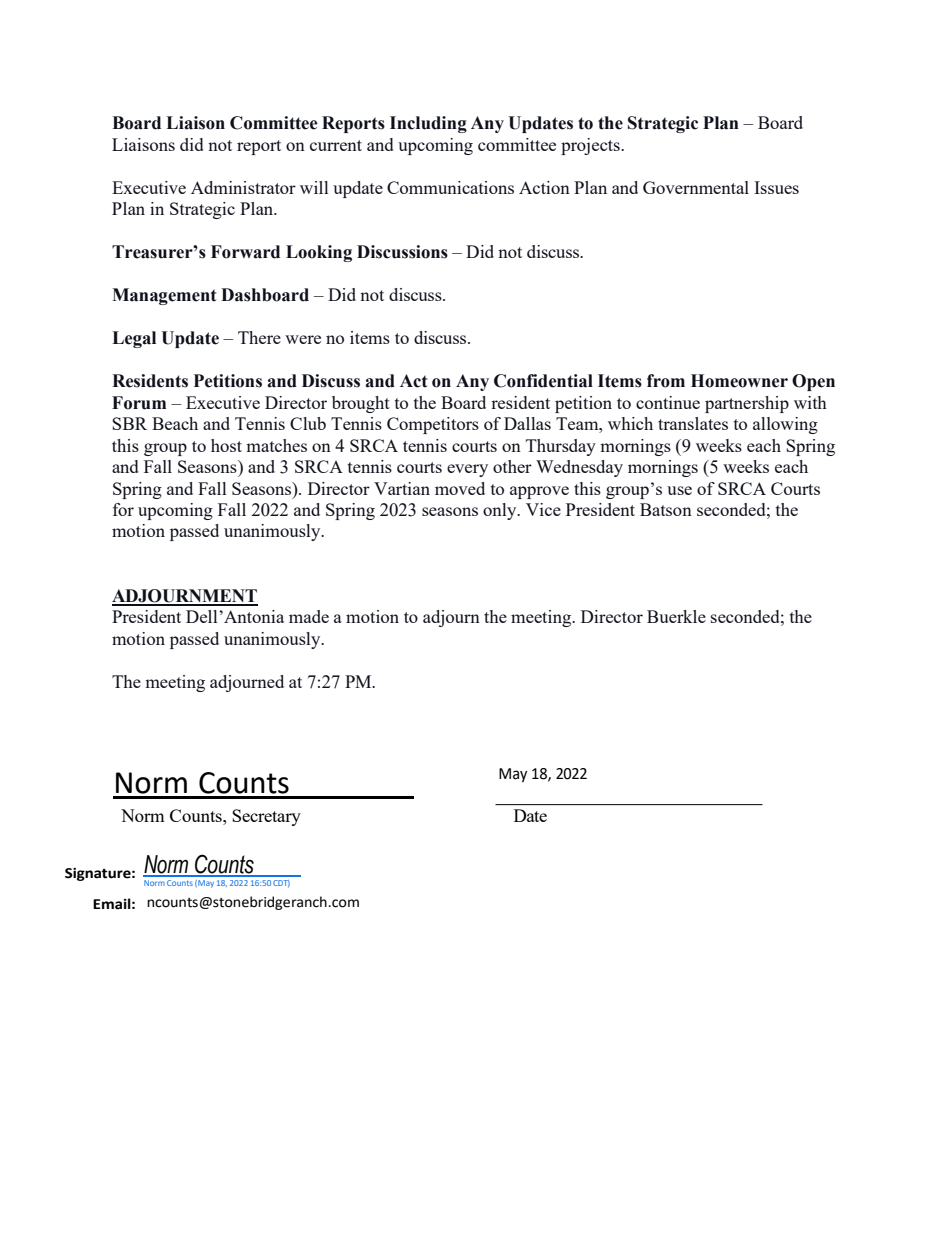  What do you see at coordinates (467, 470) in the screenshot?
I see `every` at bounding box center [467, 470].
